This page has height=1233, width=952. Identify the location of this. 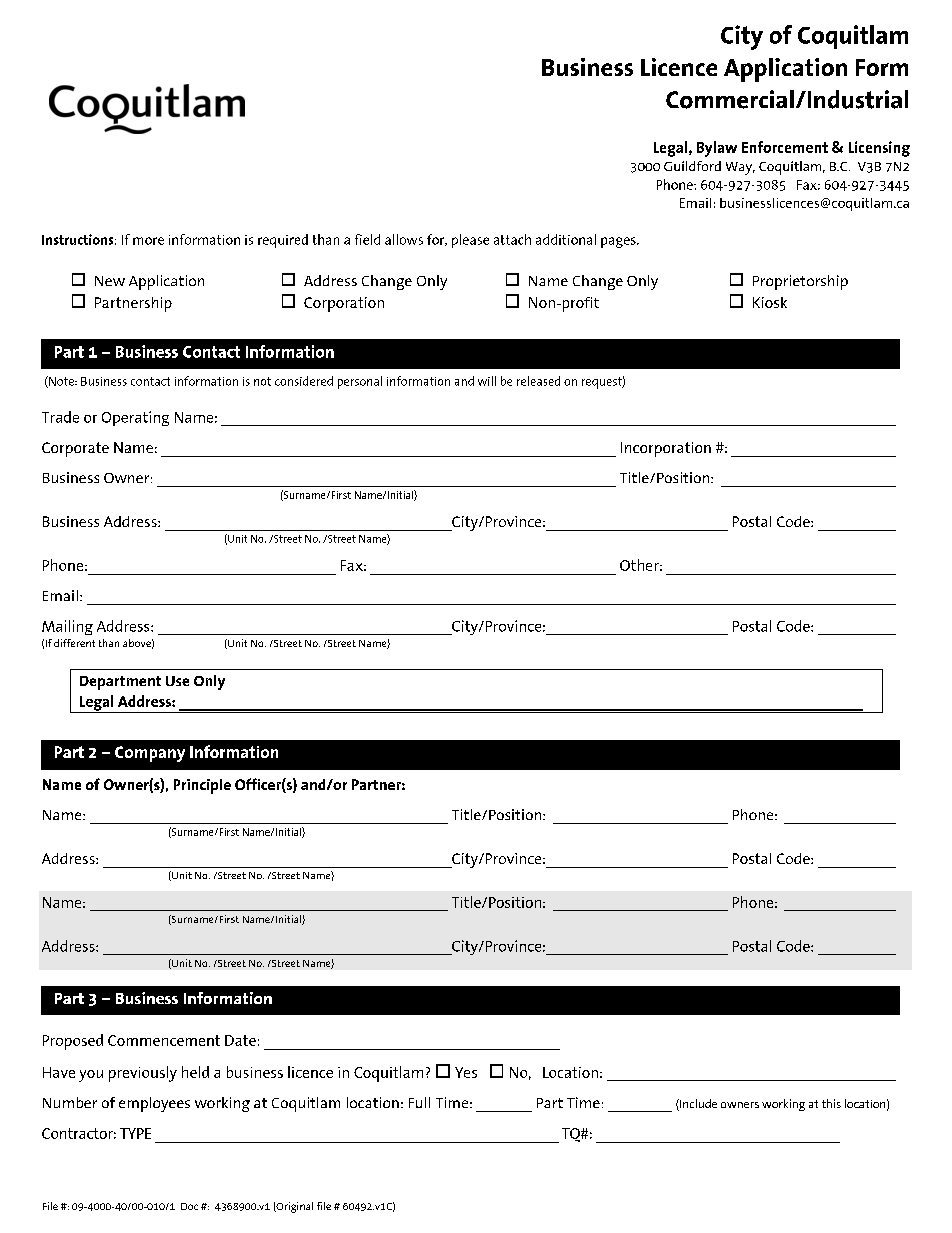
(831, 1103).
